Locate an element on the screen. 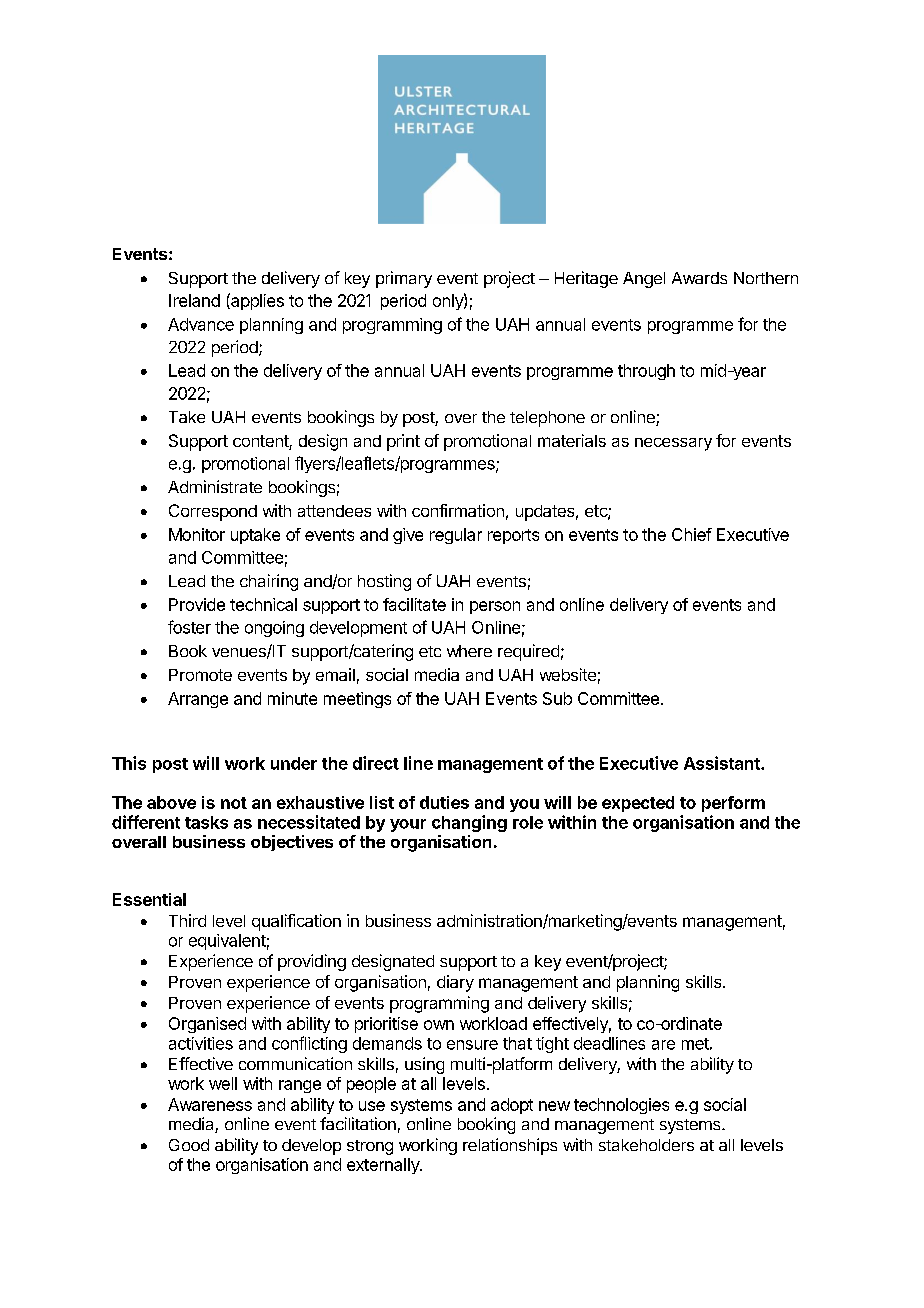 Image resolution: width=924 pixels, height=1308 pixels. perform is located at coordinates (733, 804).
